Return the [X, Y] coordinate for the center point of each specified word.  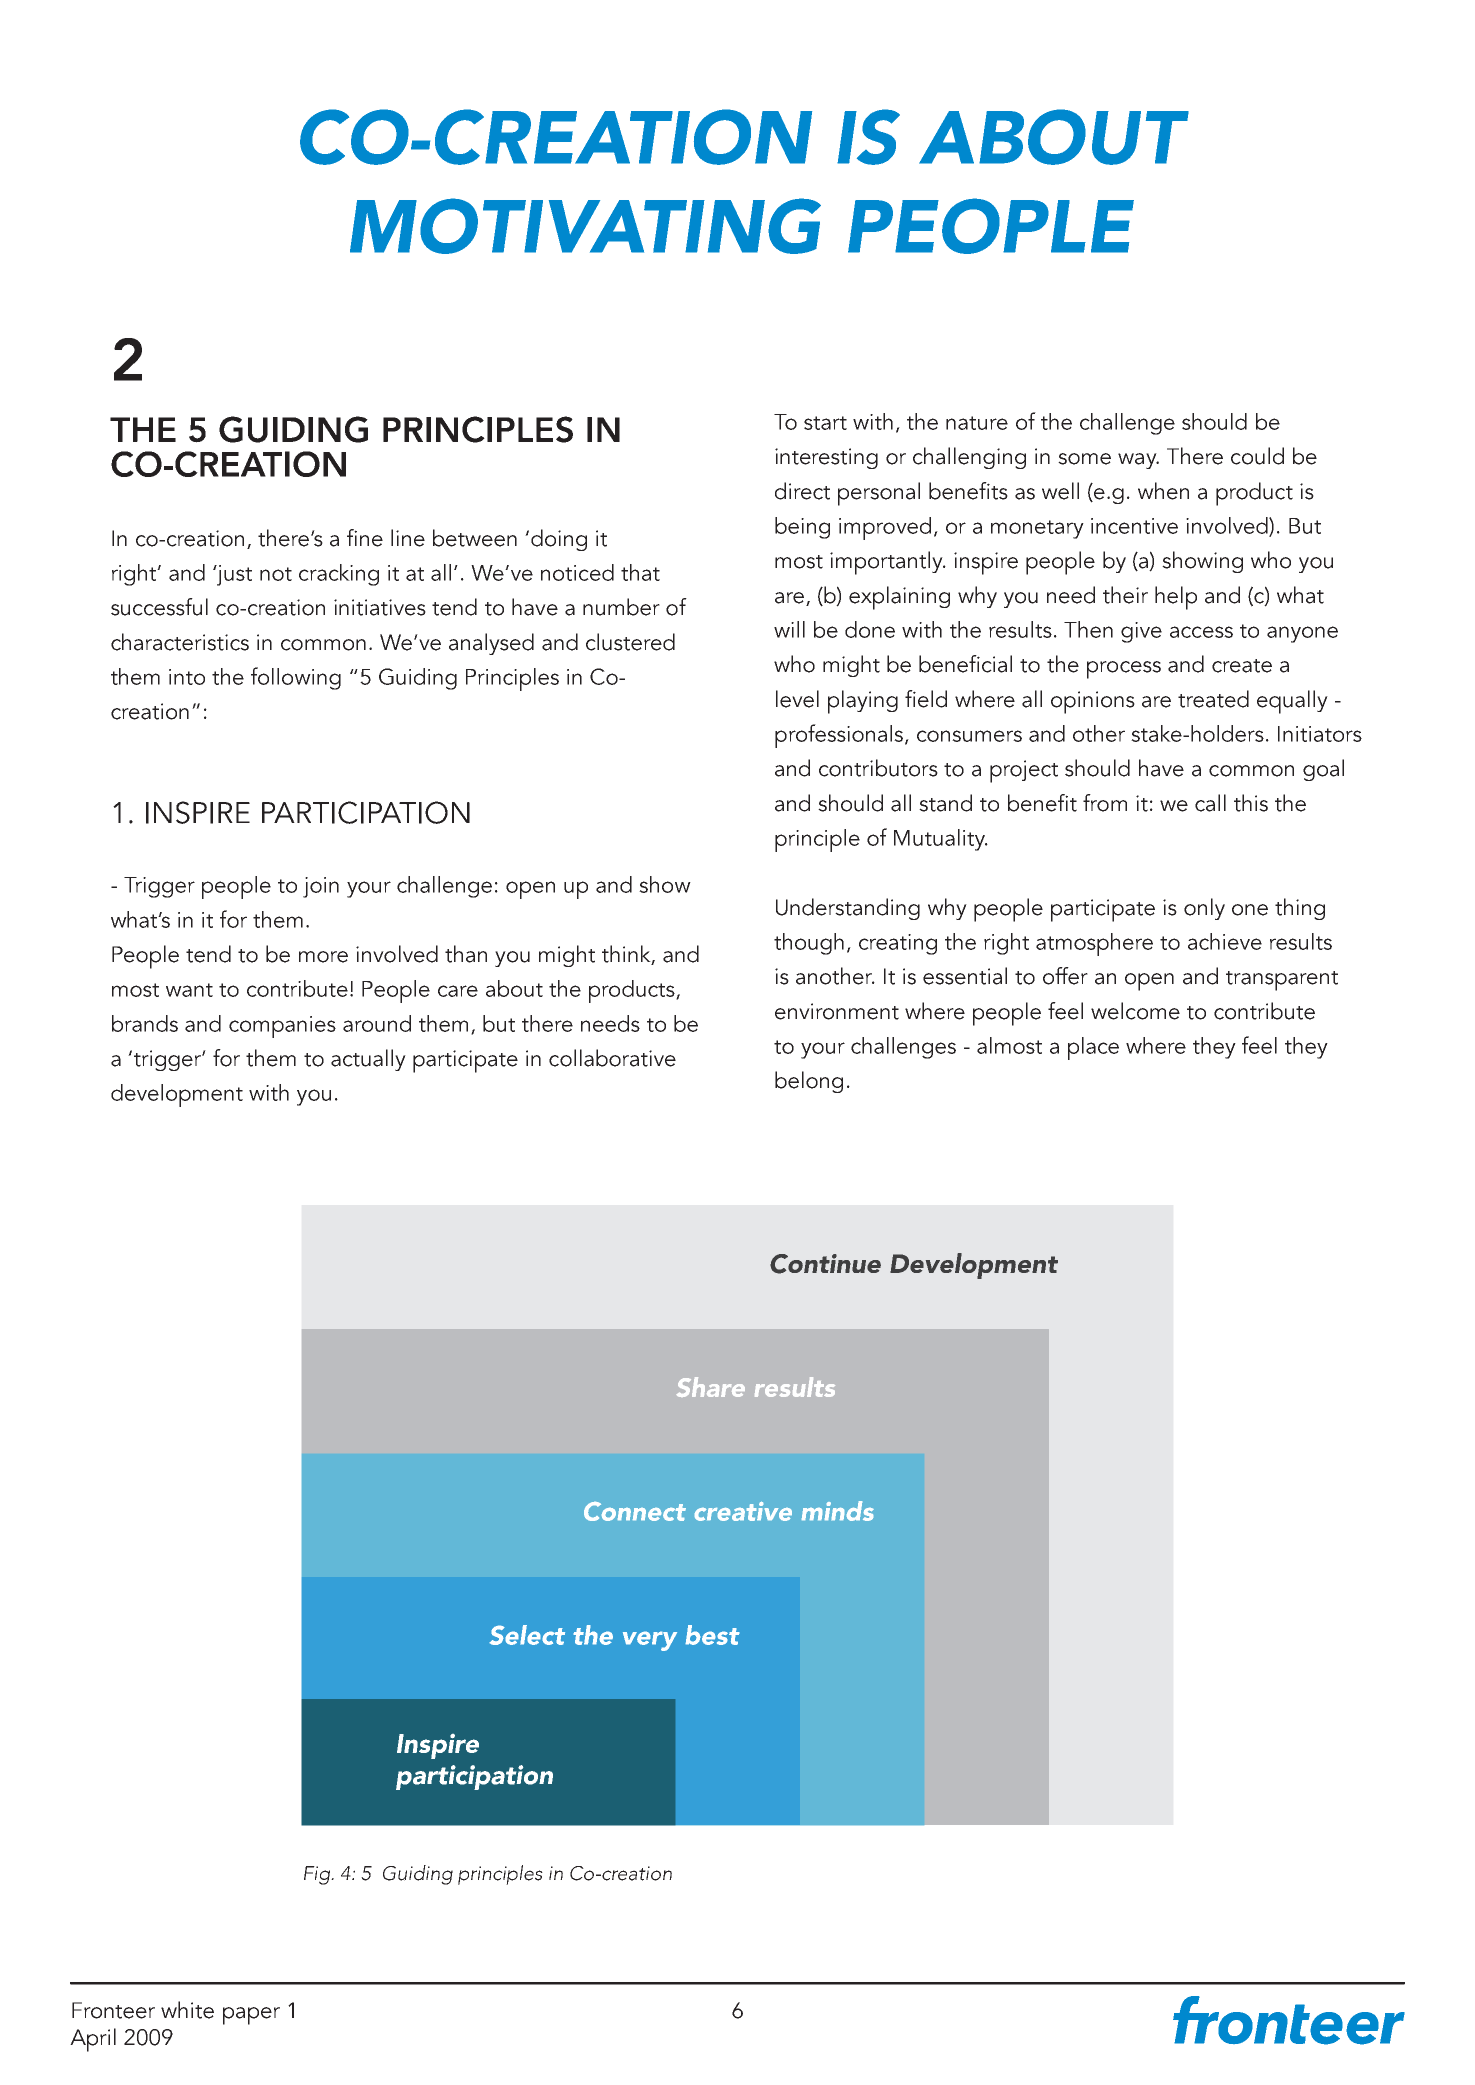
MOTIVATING [585, 226]
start [825, 423]
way [1138, 461]
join [321, 887]
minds [838, 1511]
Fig [318, 1875]
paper [251, 2016]
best [712, 1635]
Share [710, 1387]
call [1210, 803]
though [809, 944]
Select [527, 1635]
